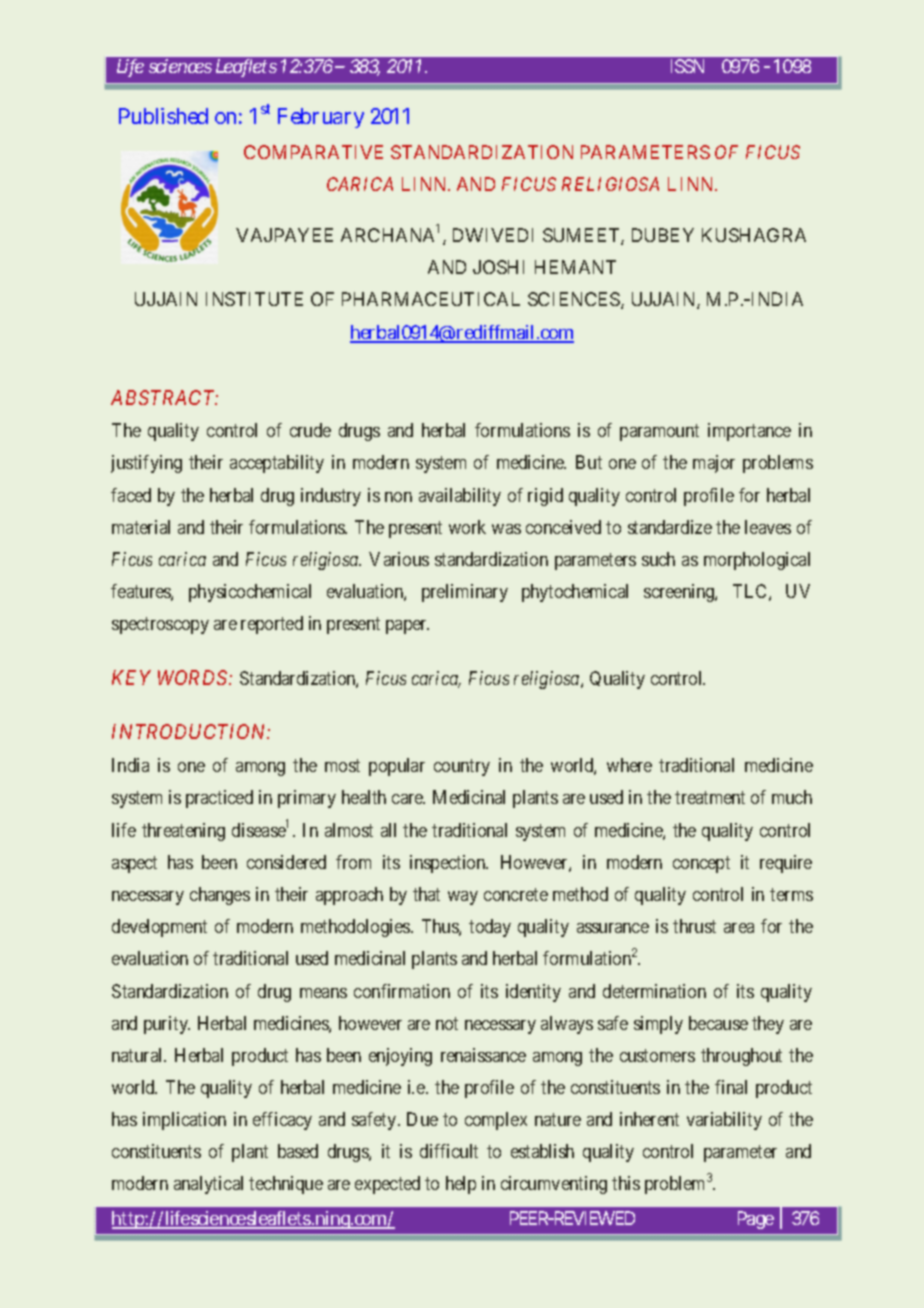  What do you see at coordinates (208, 1185) in the screenshot?
I see `analytical` at bounding box center [208, 1185].
